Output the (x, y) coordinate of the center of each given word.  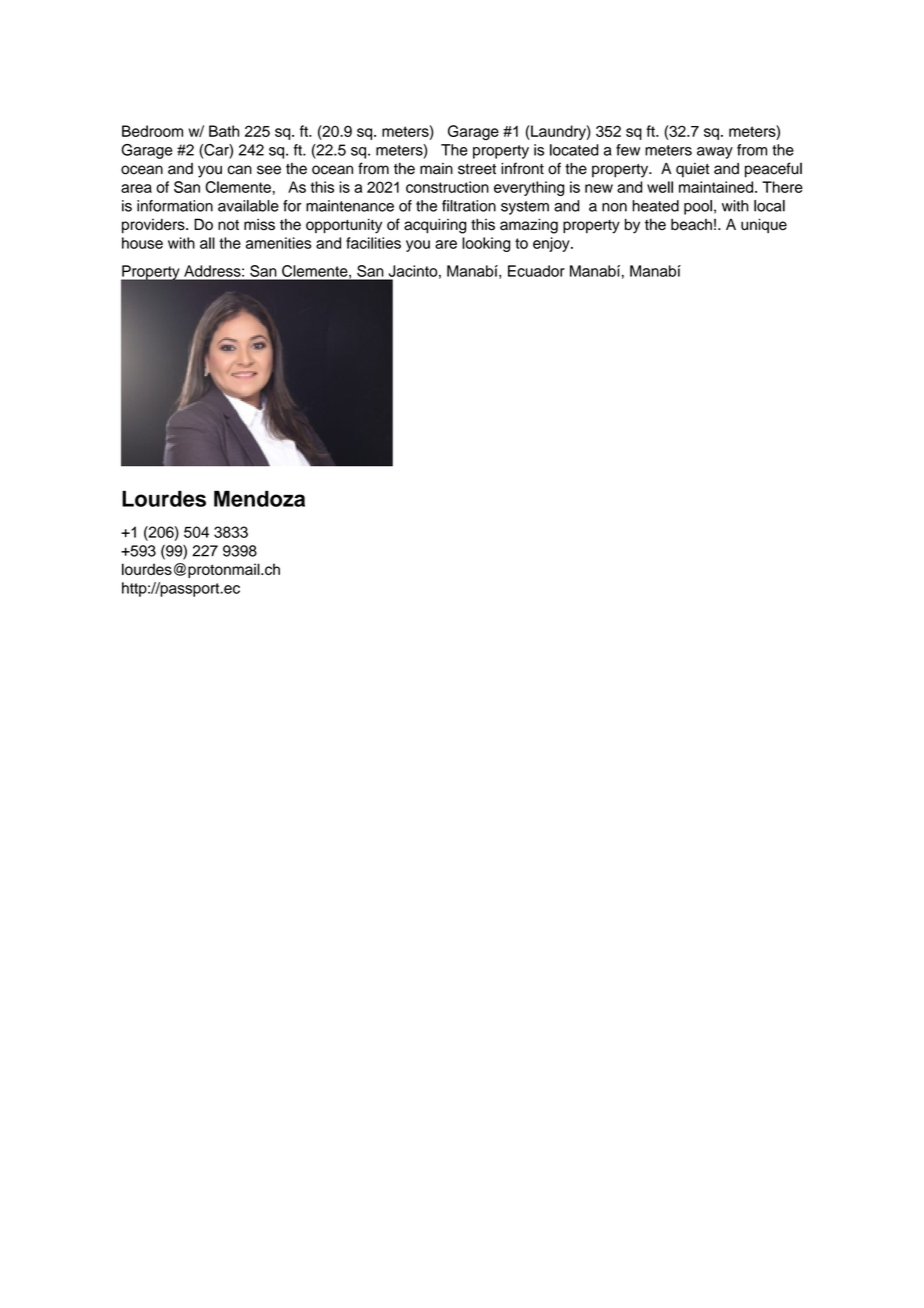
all (207, 243)
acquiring (435, 226)
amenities (278, 243)
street (477, 169)
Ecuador (536, 271)
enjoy (552, 244)
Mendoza (259, 499)
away (715, 153)
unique (764, 225)
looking (486, 244)
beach (691, 224)
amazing (529, 226)
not (228, 225)
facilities (373, 243)
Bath (224, 131)
